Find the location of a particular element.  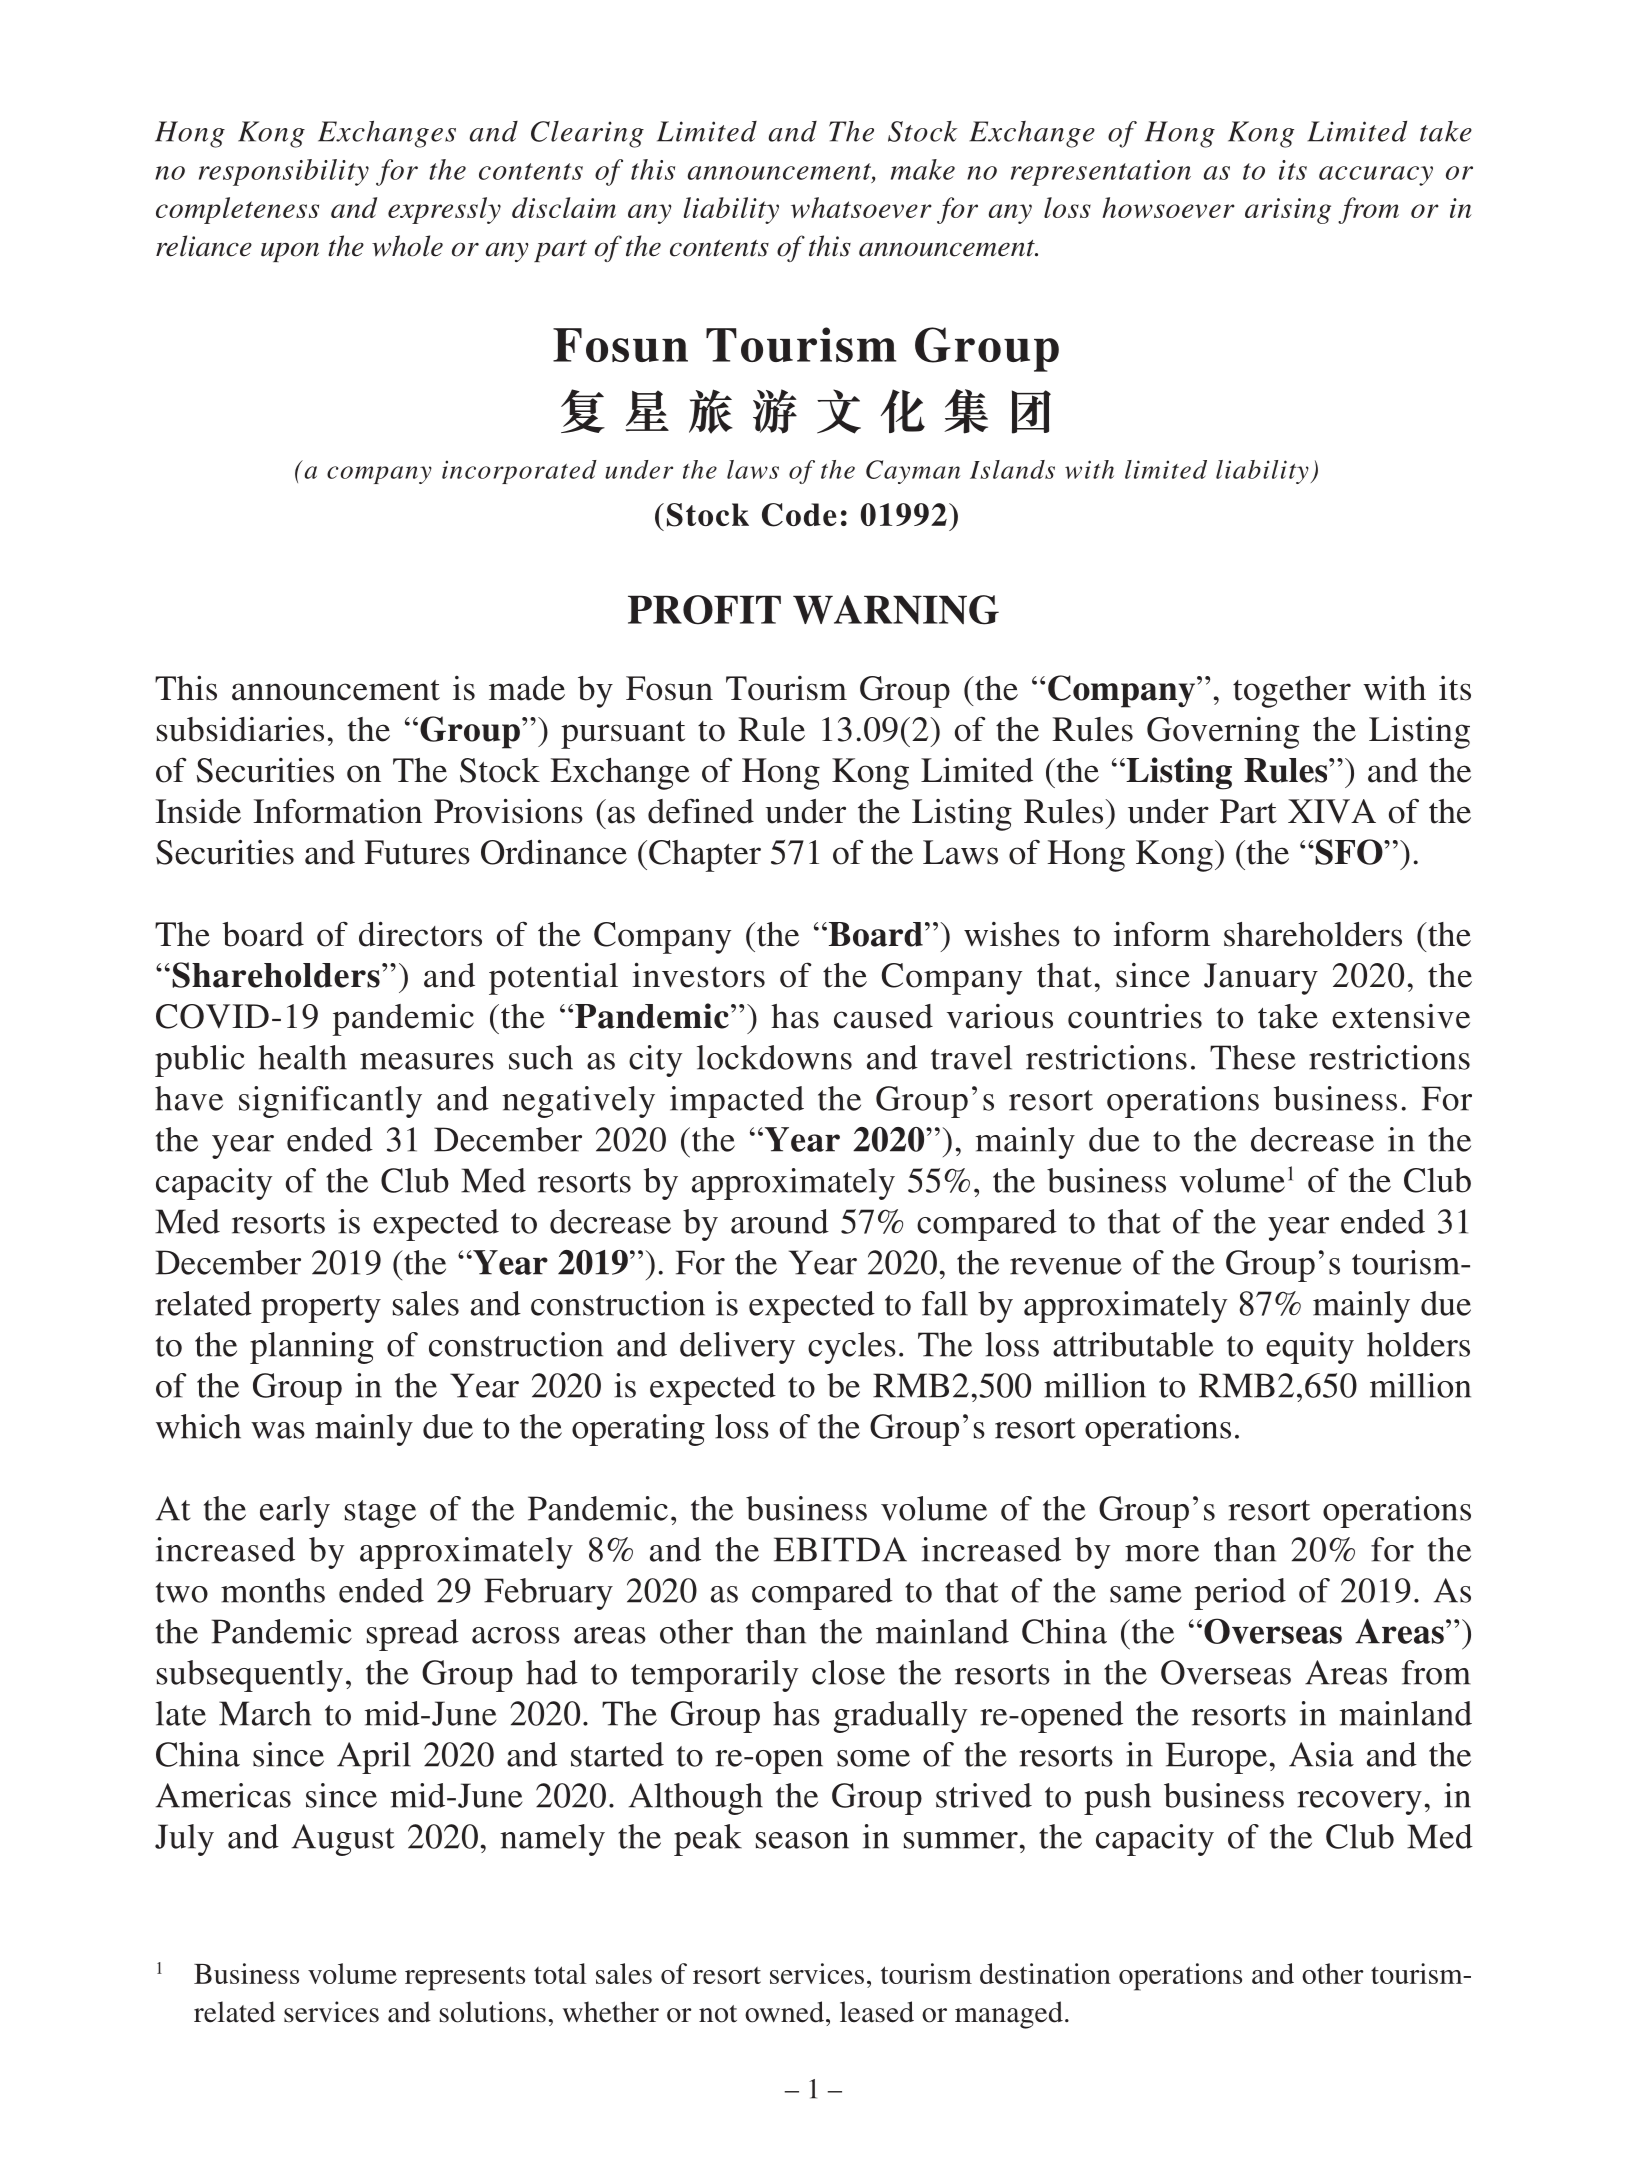

represents is located at coordinates (465, 1978).
